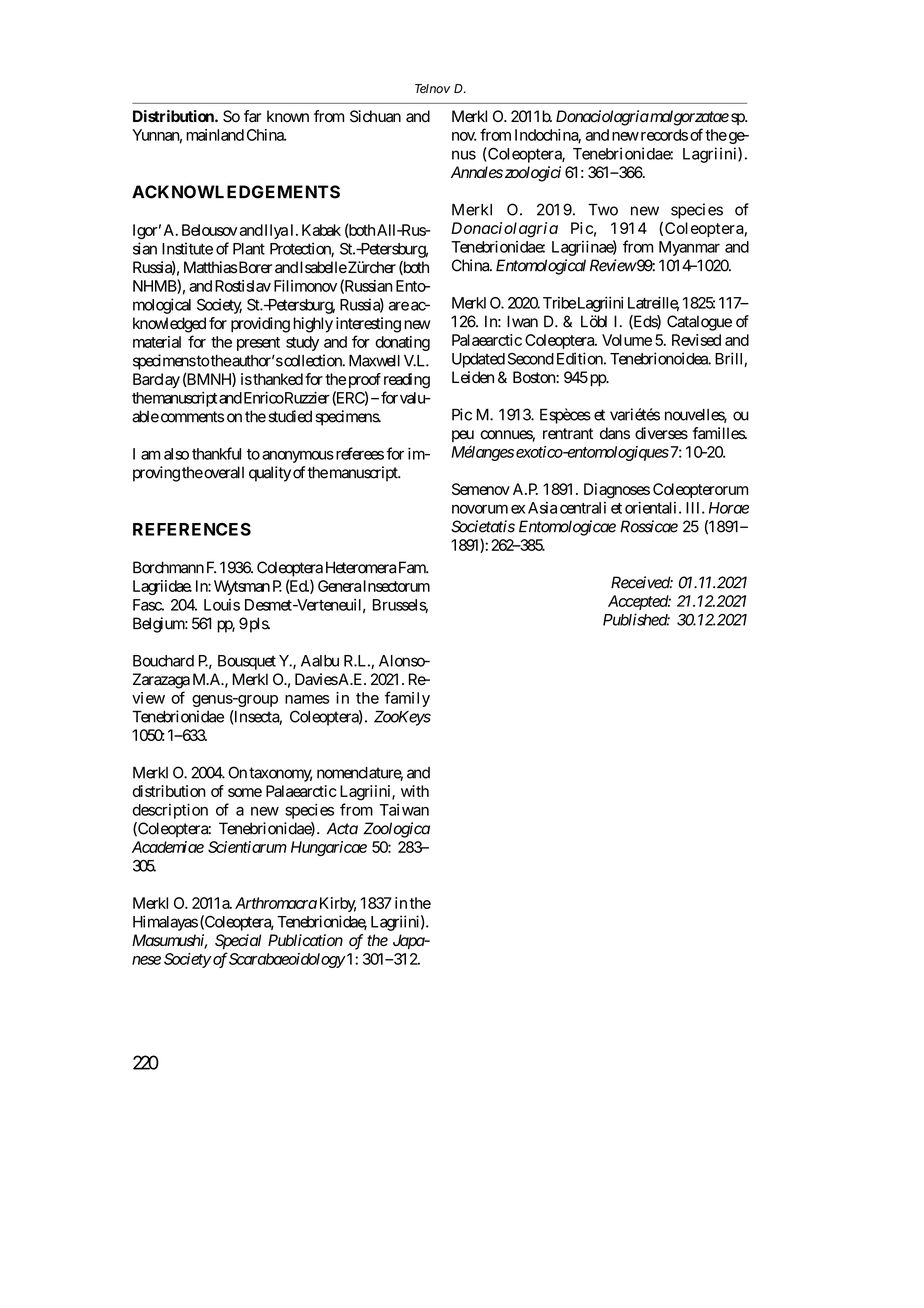 Image resolution: width=924 pixels, height=1308 pixels. What do you see at coordinates (603, 210) in the image?
I see `Two` at bounding box center [603, 210].
